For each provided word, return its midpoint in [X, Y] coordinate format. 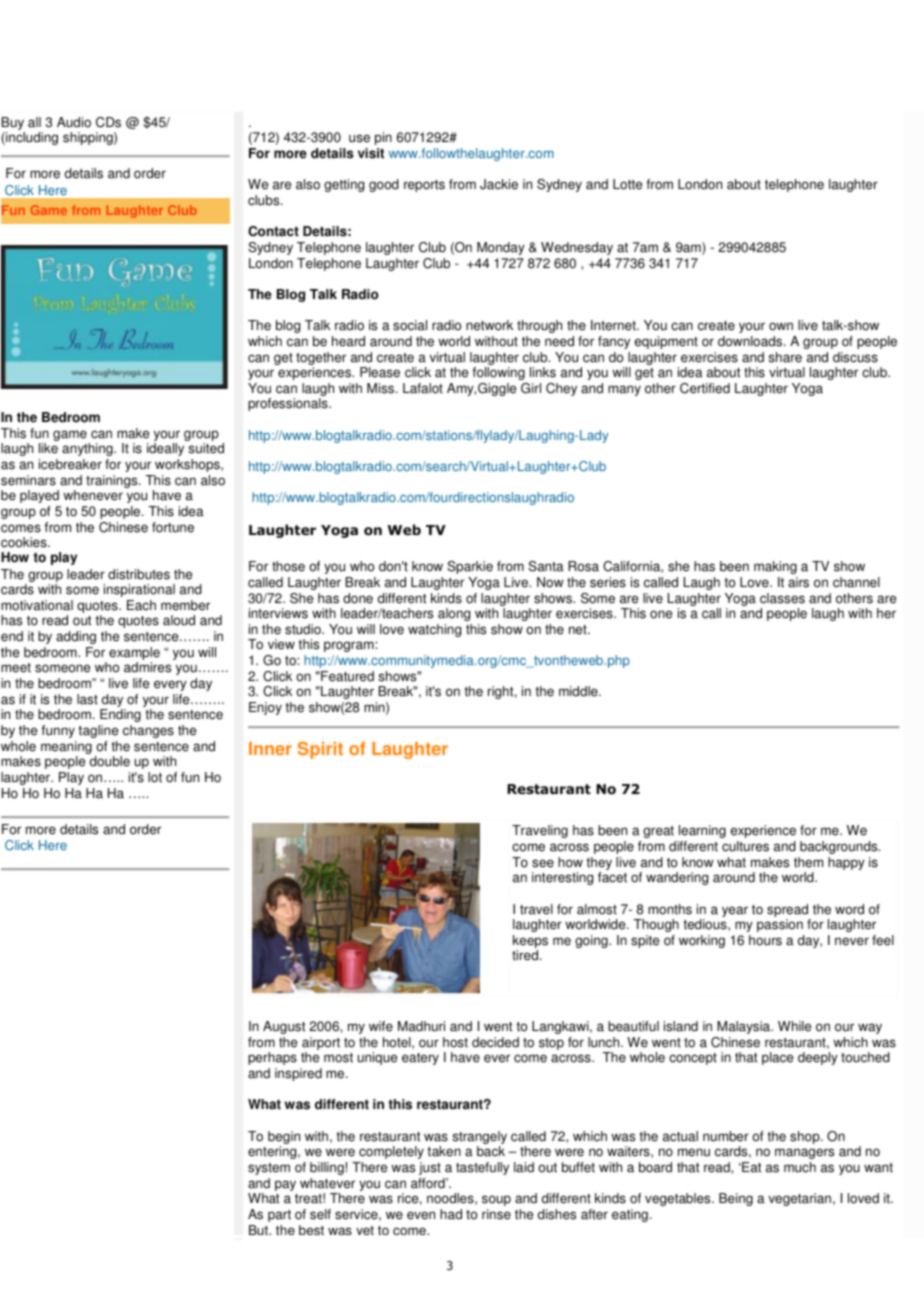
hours [765, 940]
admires [147, 667]
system [269, 1169]
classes [782, 598]
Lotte [627, 184]
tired [525, 955]
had [451, 1214]
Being [736, 1199]
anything [88, 449]
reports [424, 186]
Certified [705, 388]
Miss [382, 388]
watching [434, 630]
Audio [74, 122]
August [284, 1027]
